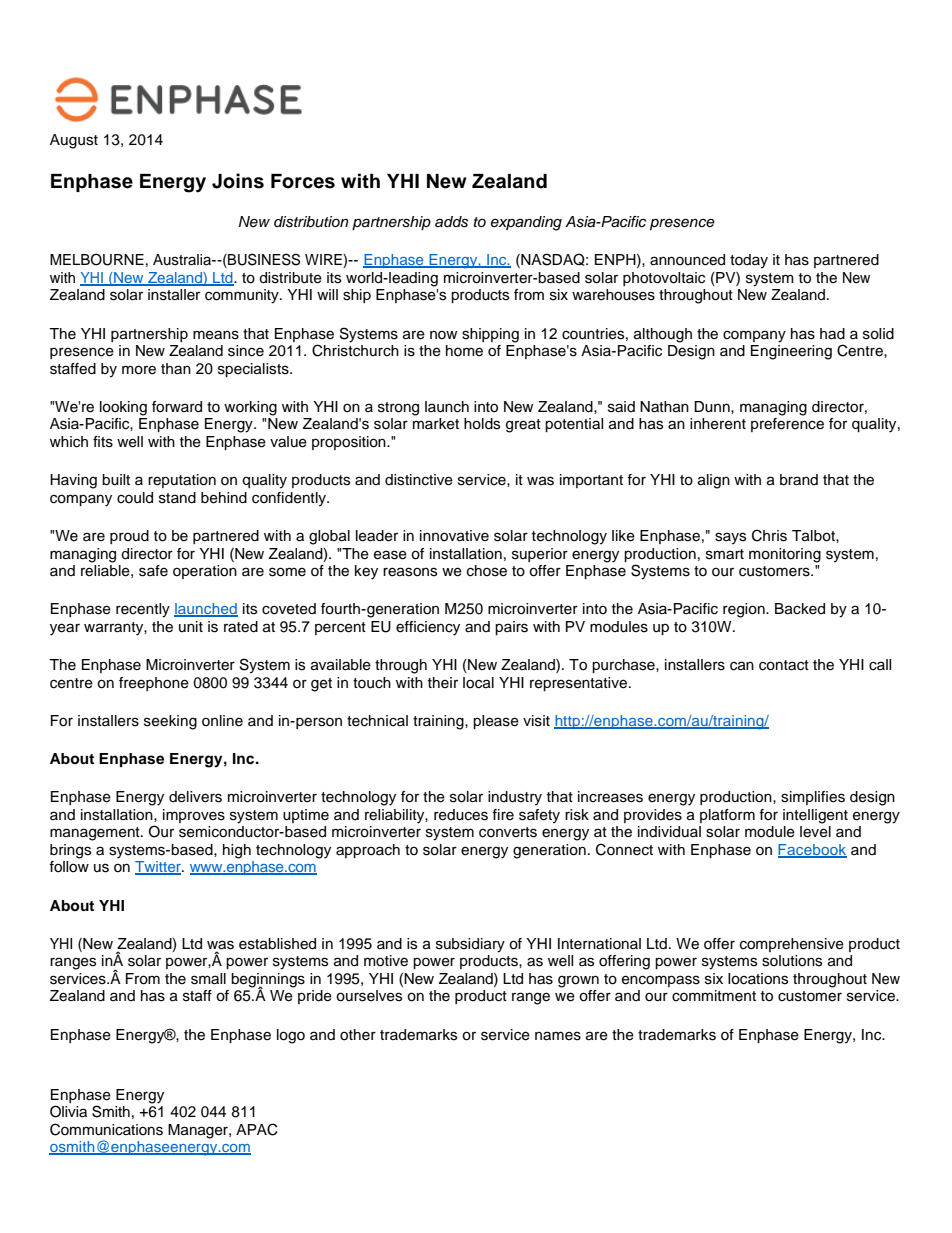 The height and width of the screenshot is (1233, 952). What do you see at coordinates (792, 945) in the screenshot?
I see `comprehensive` at bounding box center [792, 945].
